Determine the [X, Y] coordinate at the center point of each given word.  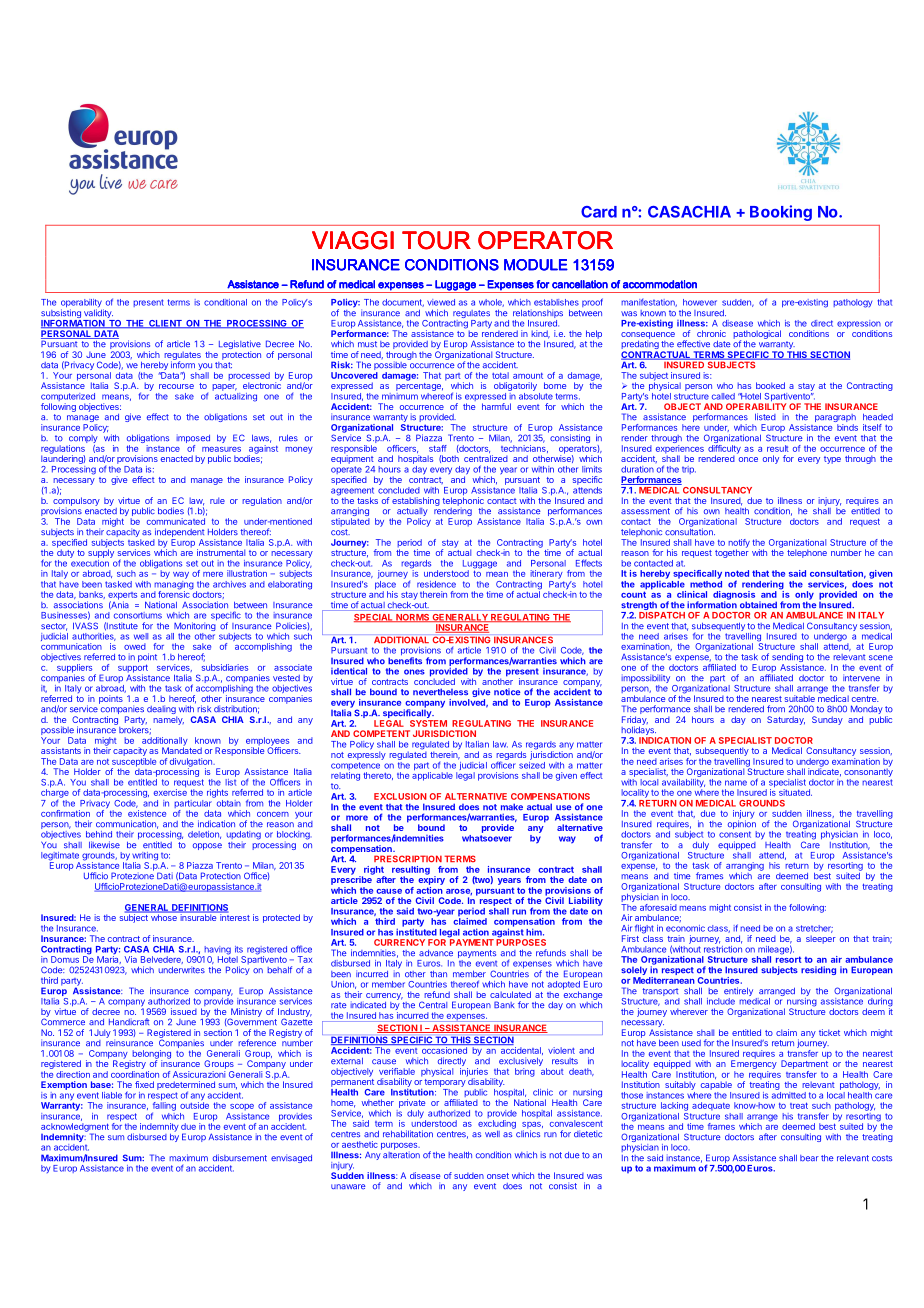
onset [498, 1176]
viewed [441, 302]
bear [809, 1158]
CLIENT [165, 324]
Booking [781, 213]
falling [164, 1107]
